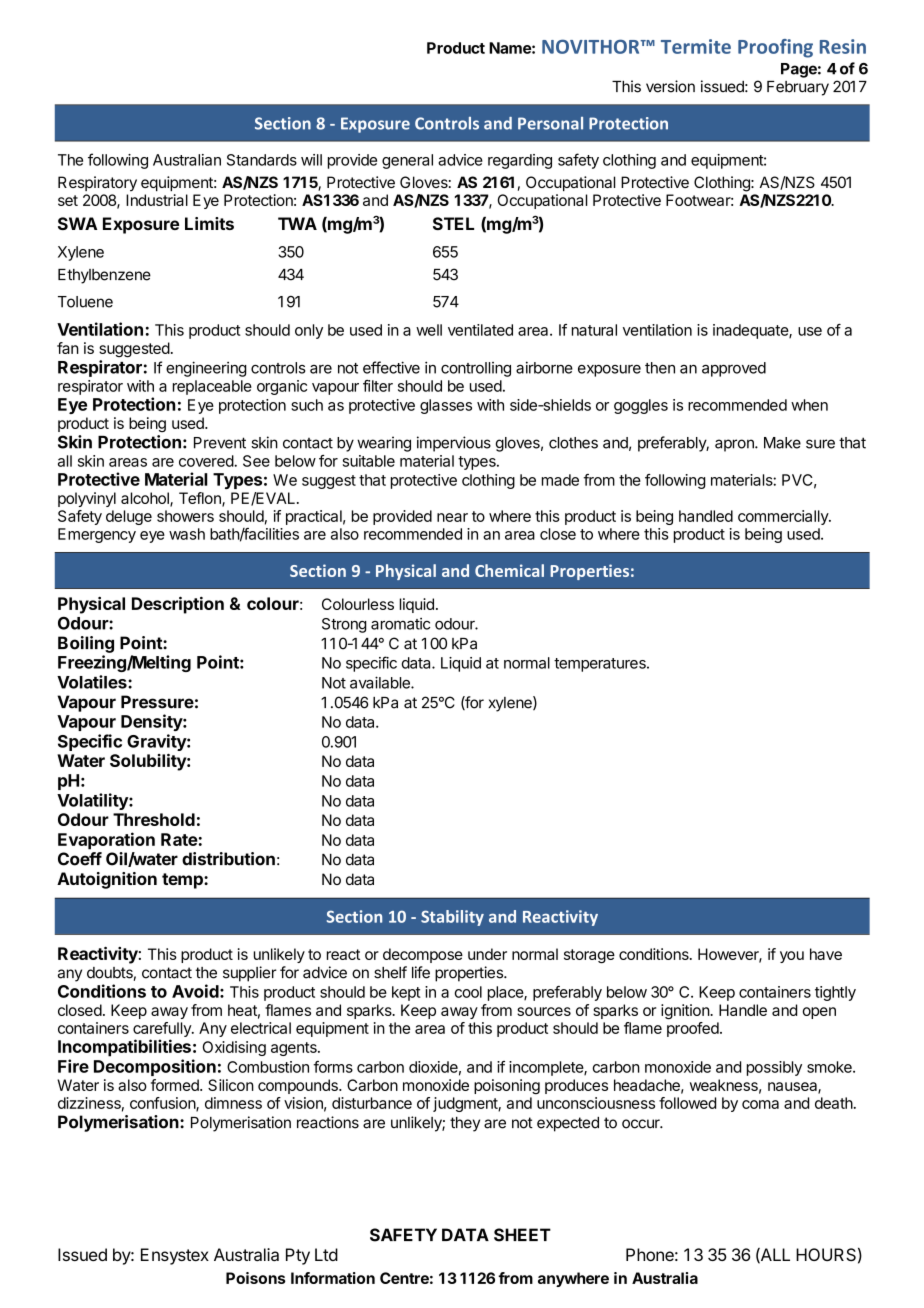 The width and height of the image is (924, 1308). I want to click on aromatic, so click(400, 624).
